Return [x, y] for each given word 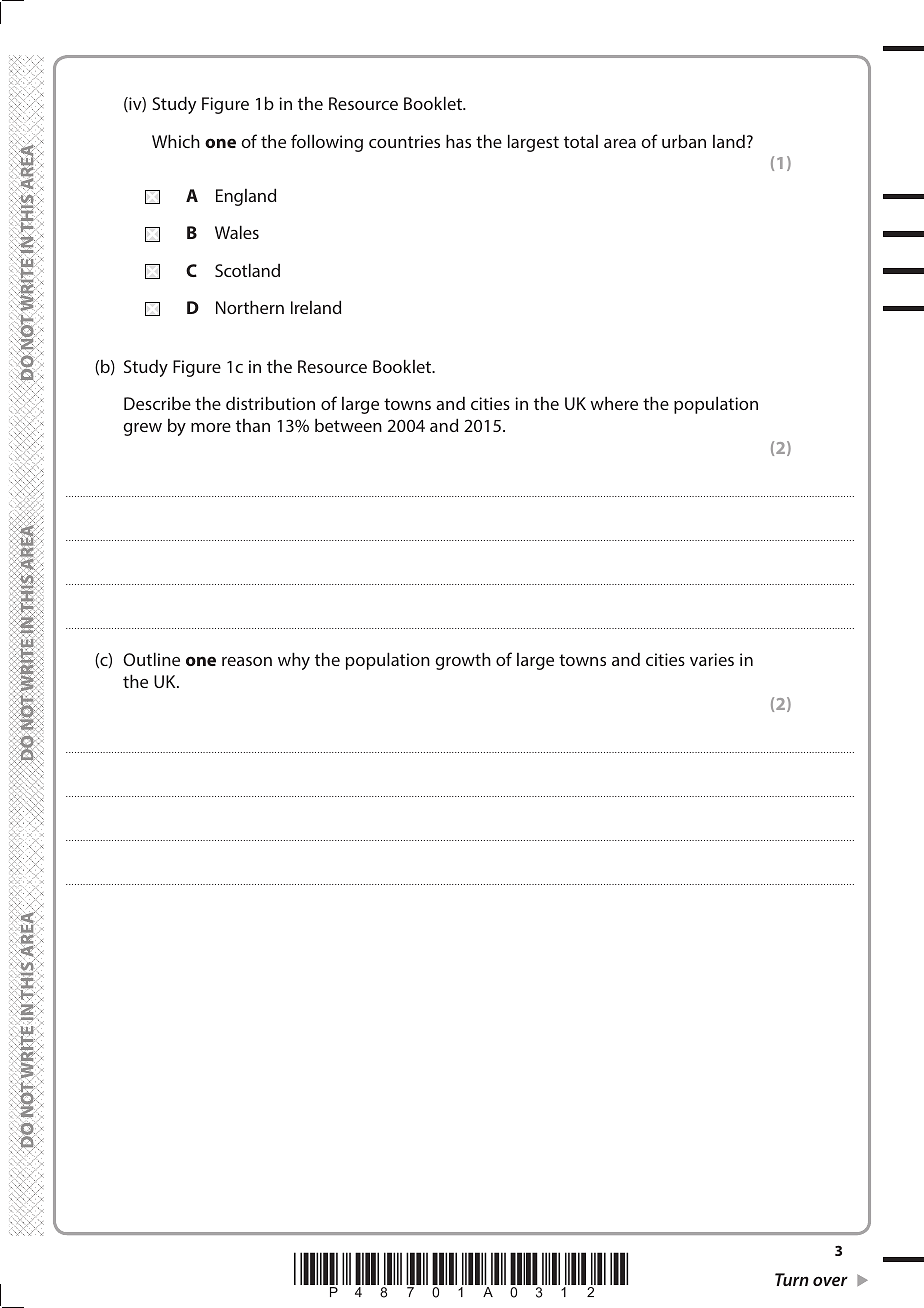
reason [247, 661]
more [211, 427]
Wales [237, 232]
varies [712, 659]
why [294, 661]
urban [684, 141]
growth [463, 661]
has [458, 141]
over [830, 1281]
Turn [792, 1279]
